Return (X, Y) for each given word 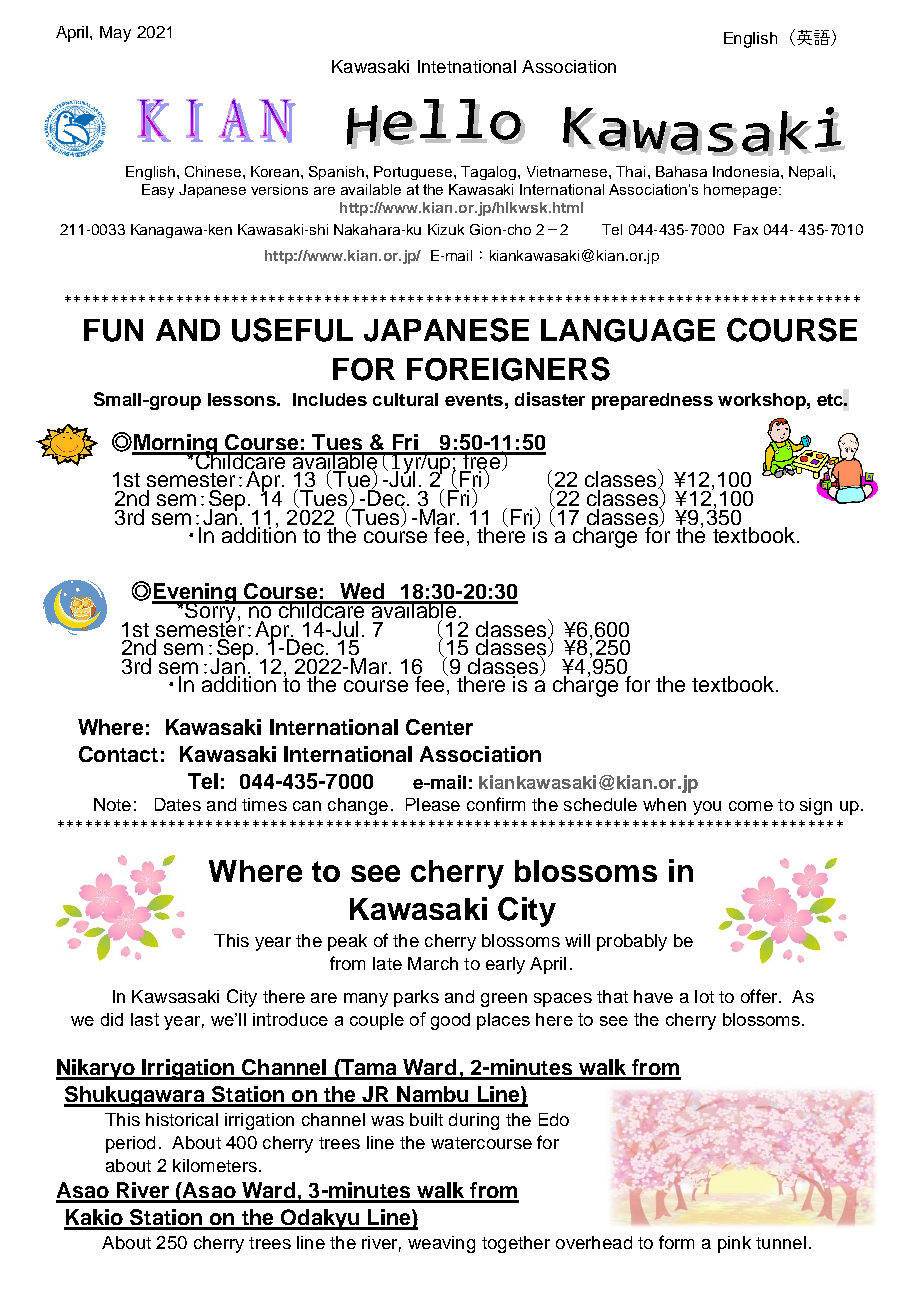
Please (433, 804)
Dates (178, 804)
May (115, 34)
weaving (441, 1244)
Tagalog (490, 173)
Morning (176, 445)
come (751, 806)
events (474, 400)
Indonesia (747, 171)
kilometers (215, 1165)
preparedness (652, 401)
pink (734, 1244)
